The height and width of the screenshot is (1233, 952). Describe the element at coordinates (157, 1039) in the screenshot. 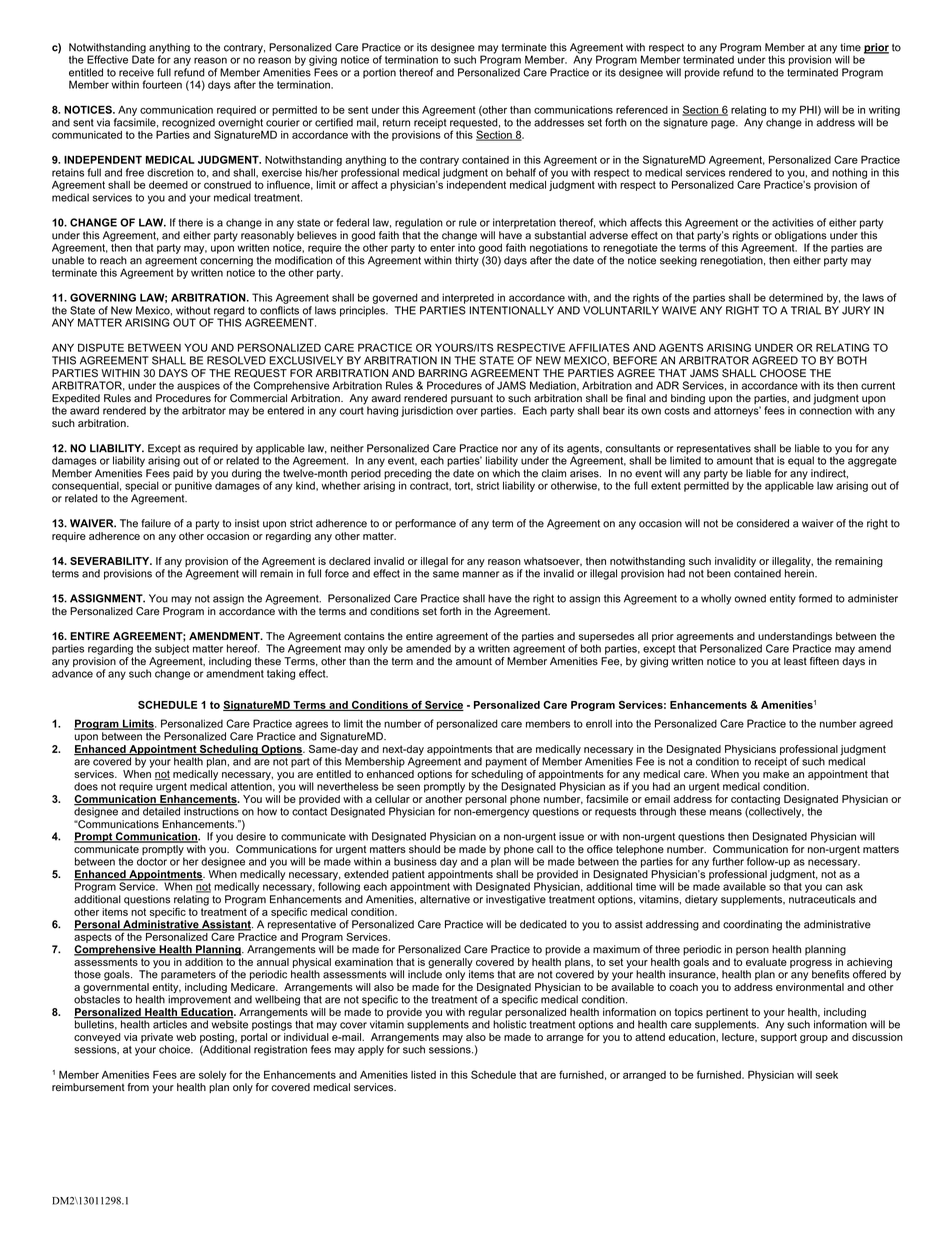

I see `private` at that location.
